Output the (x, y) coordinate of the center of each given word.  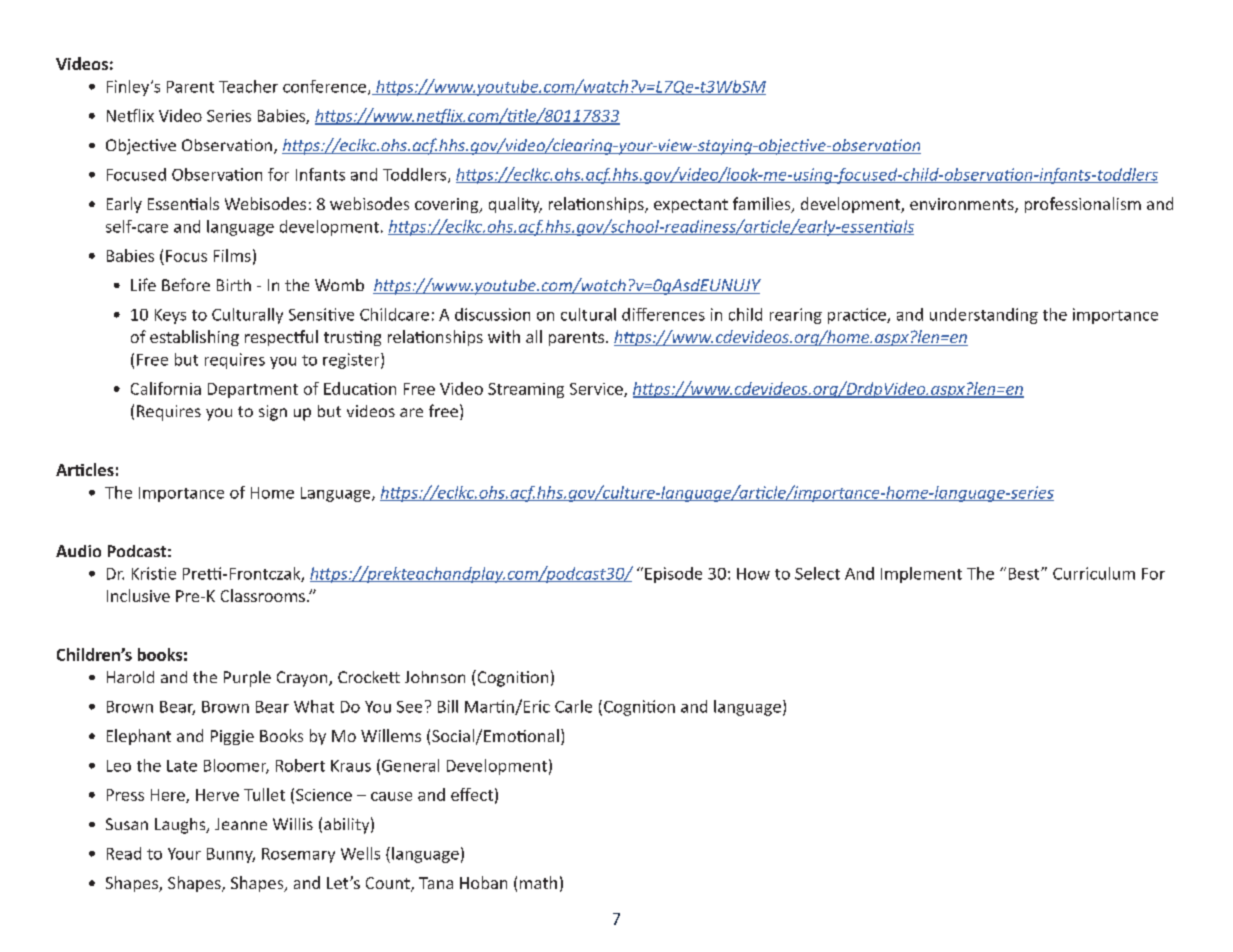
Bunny (231, 855)
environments (963, 205)
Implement (921, 575)
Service (597, 390)
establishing (194, 338)
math (538, 882)
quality (515, 205)
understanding (984, 316)
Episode (673, 575)
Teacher (248, 86)
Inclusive (138, 595)
